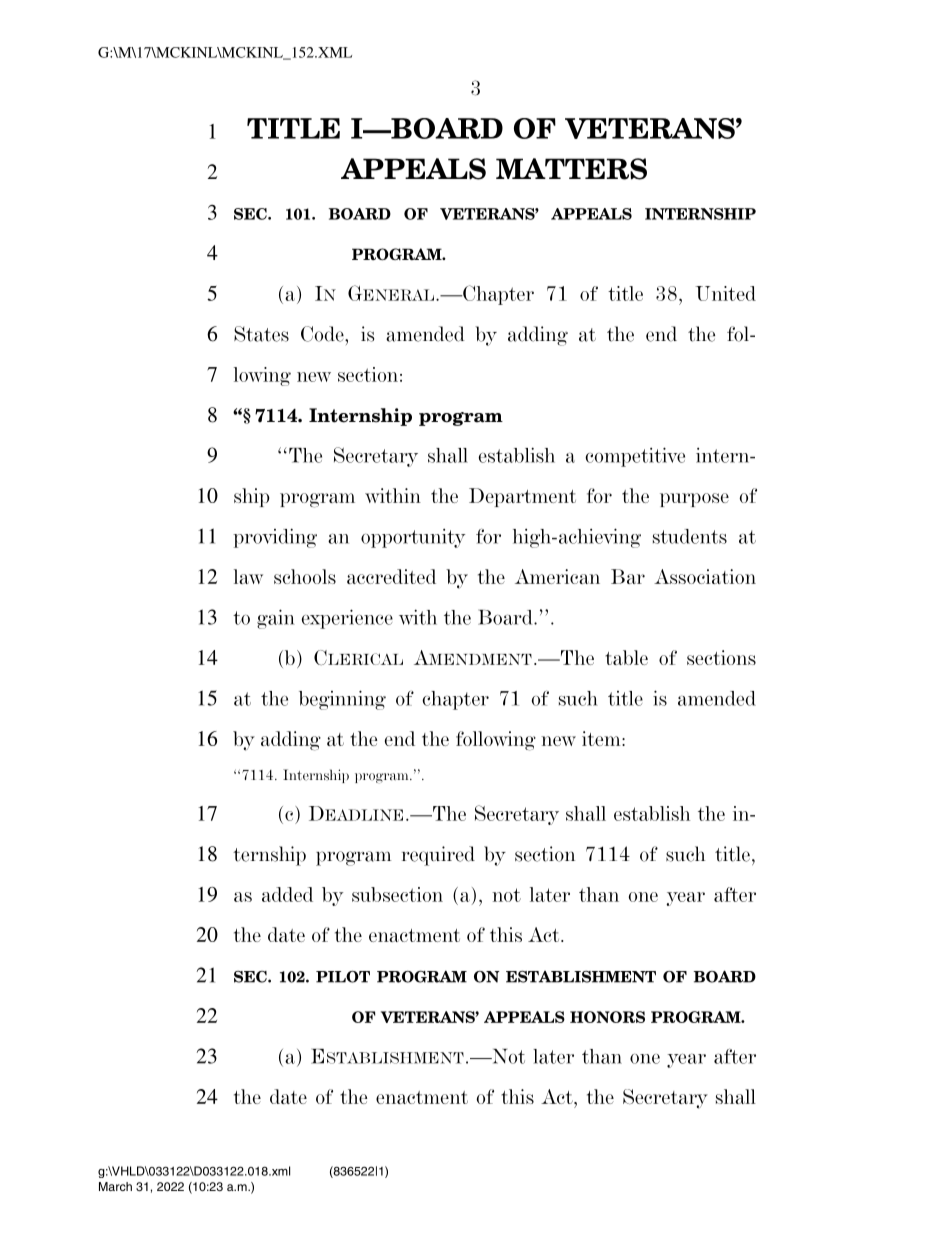  Describe the element at coordinates (115, 1186) in the screenshot. I see `March` at that location.
